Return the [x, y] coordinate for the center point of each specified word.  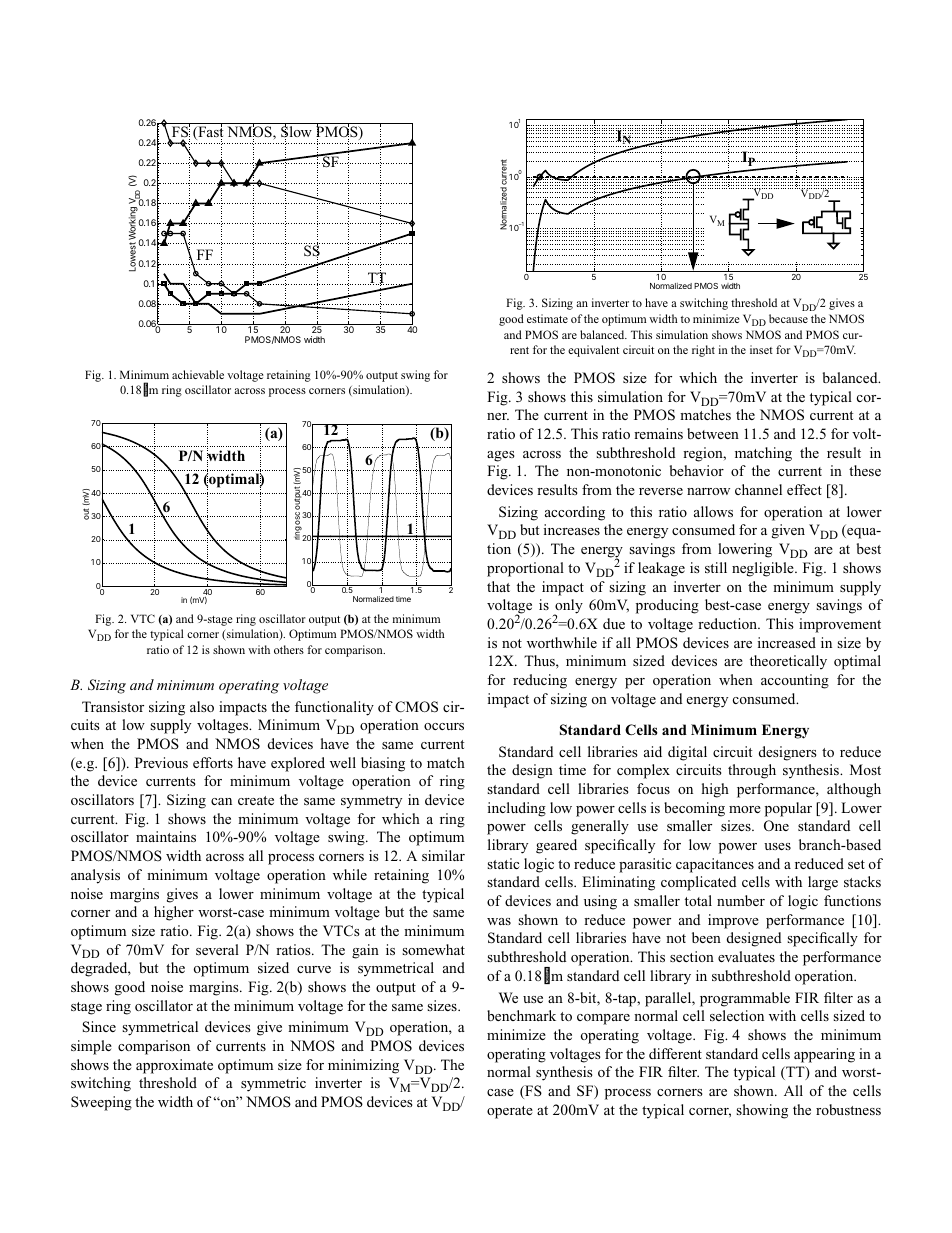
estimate [547, 318]
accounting [795, 681]
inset [761, 349]
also [202, 706]
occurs [444, 726]
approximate [174, 1066]
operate [510, 1112]
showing [762, 1111]
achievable [198, 374]
